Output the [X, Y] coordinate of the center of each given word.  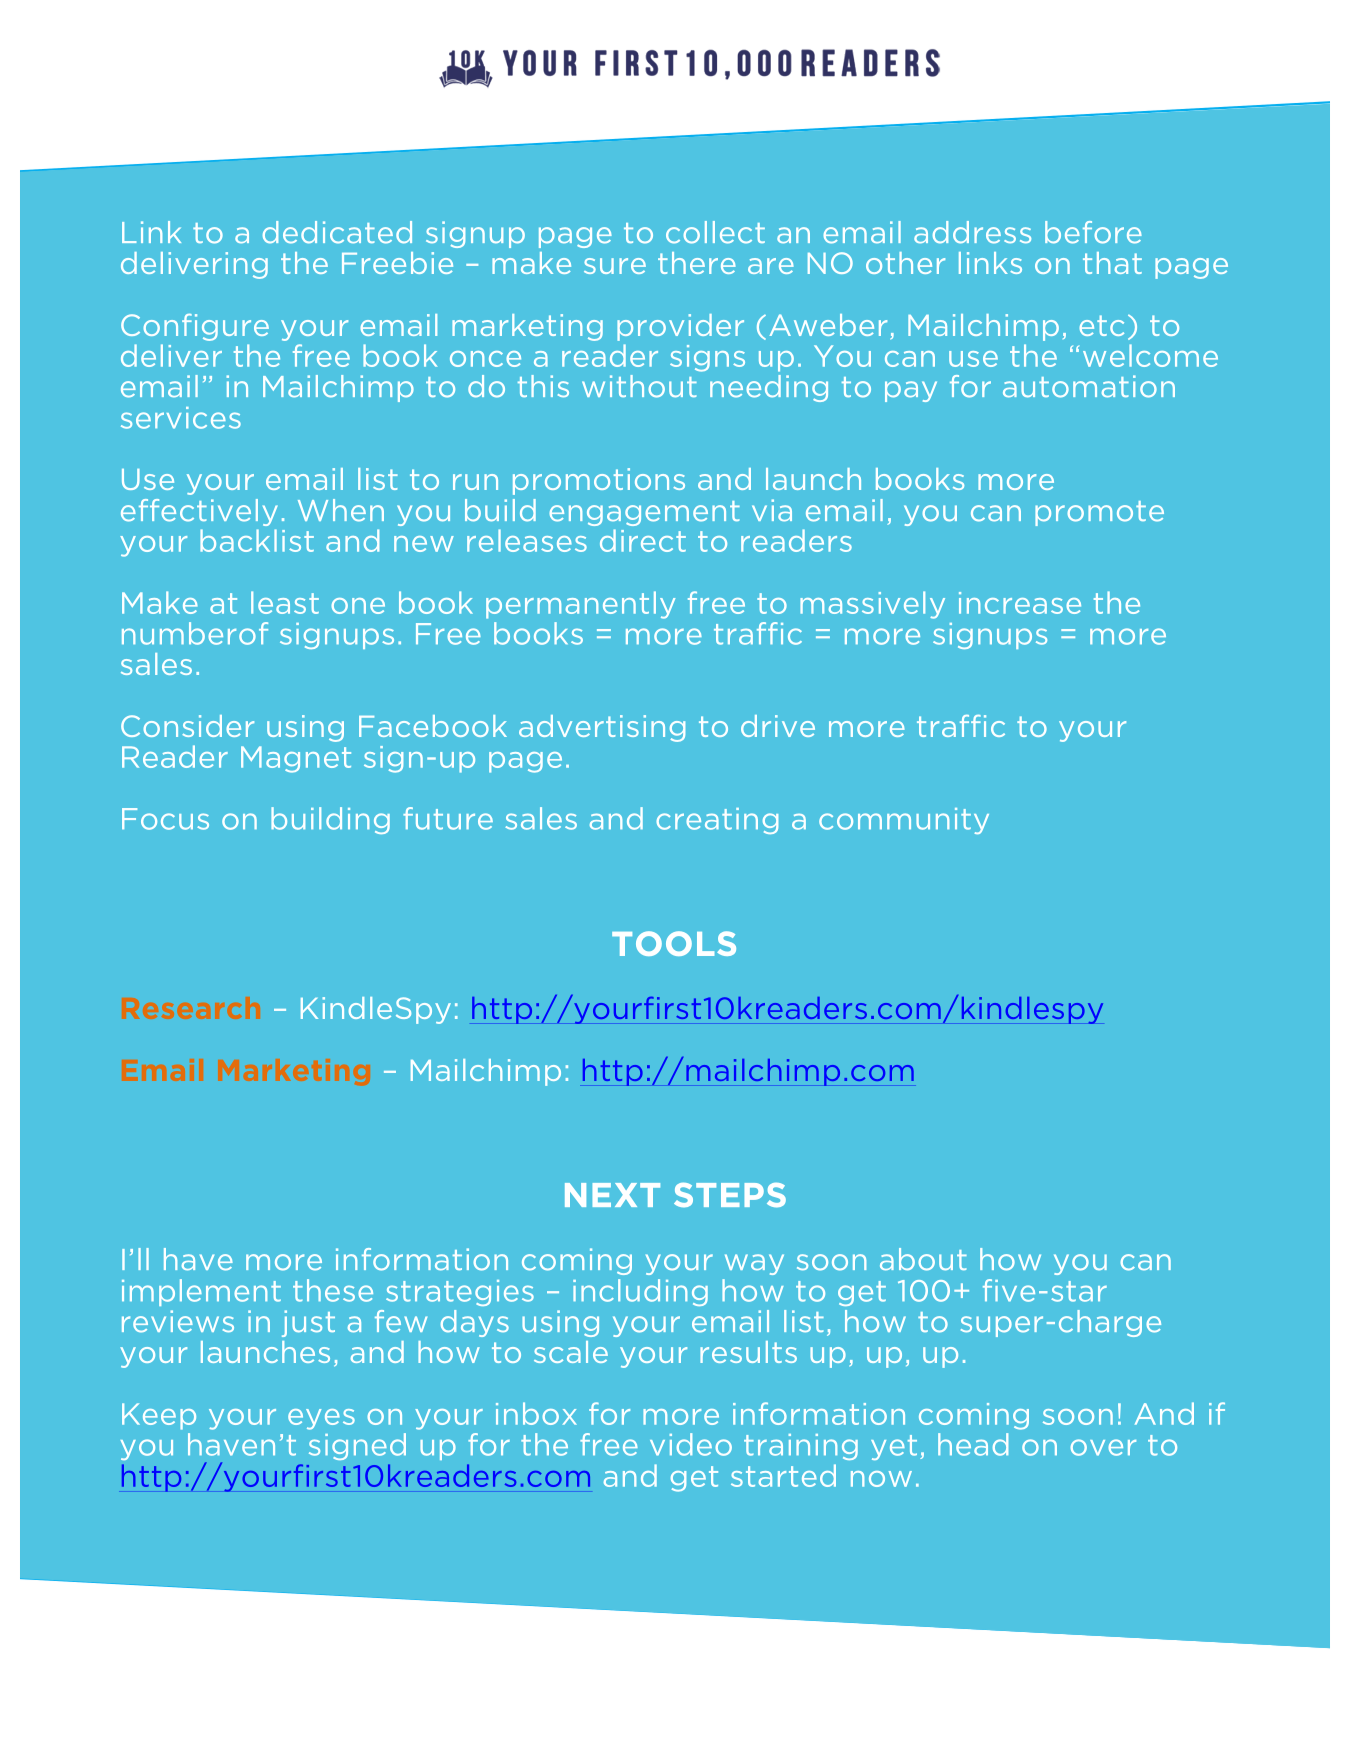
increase [1020, 603]
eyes [321, 1419]
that [1112, 263]
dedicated [337, 232]
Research [191, 1008]
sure [615, 266]
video [691, 1444]
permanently [580, 605]
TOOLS [674, 943]
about [923, 1259]
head [973, 1444]
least [285, 602]
